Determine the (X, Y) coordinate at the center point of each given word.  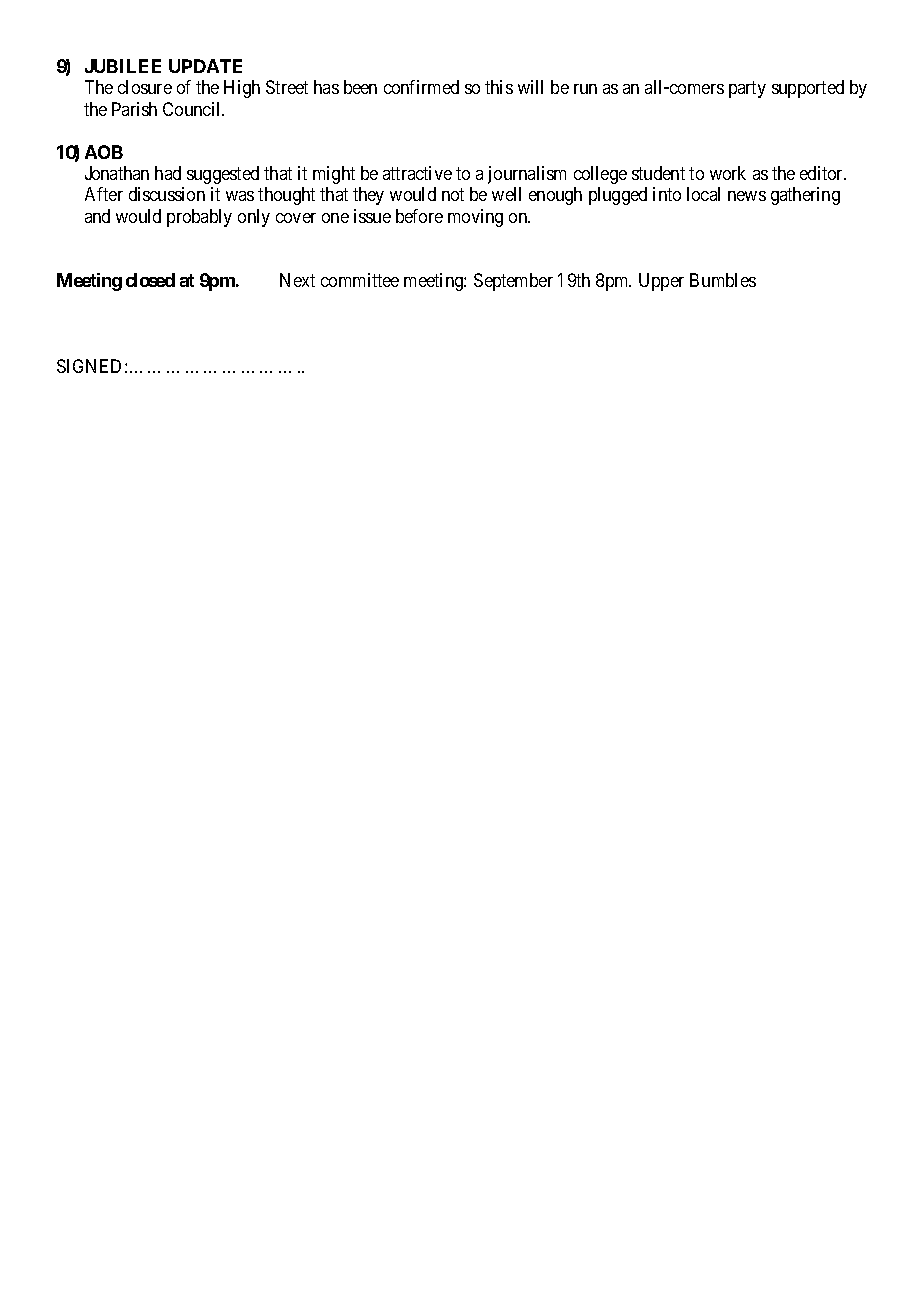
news (747, 196)
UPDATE (205, 66)
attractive (417, 173)
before (419, 216)
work (728, 173)
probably (199, 218)
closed (150, 280)
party (747, 89)
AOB (104, 152)
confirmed (421, 87)
